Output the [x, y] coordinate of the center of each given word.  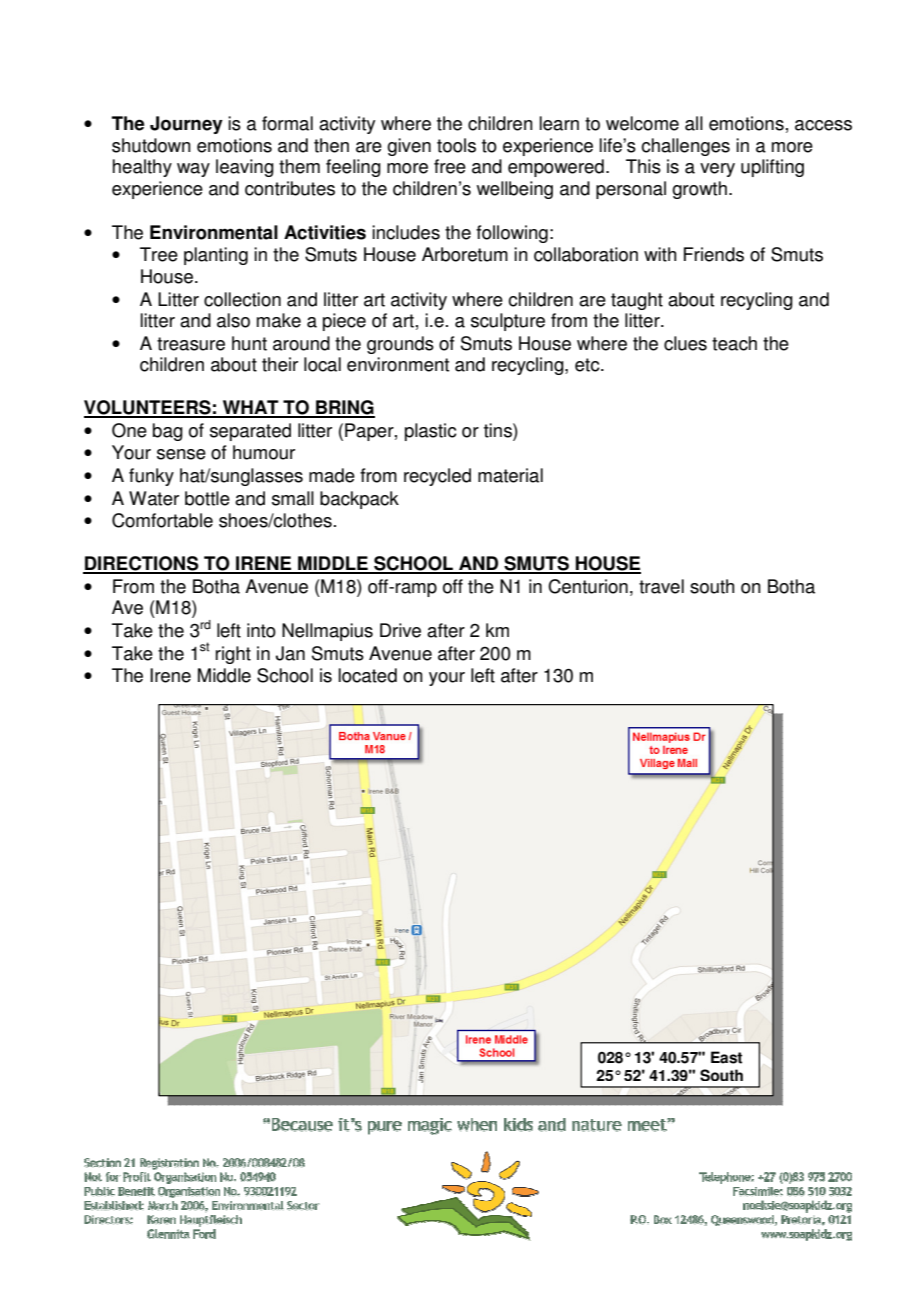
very [717, 170]
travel [661, 586]
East [726, 1057]
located [368, 675]
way [193, 170]
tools [456, 145]
